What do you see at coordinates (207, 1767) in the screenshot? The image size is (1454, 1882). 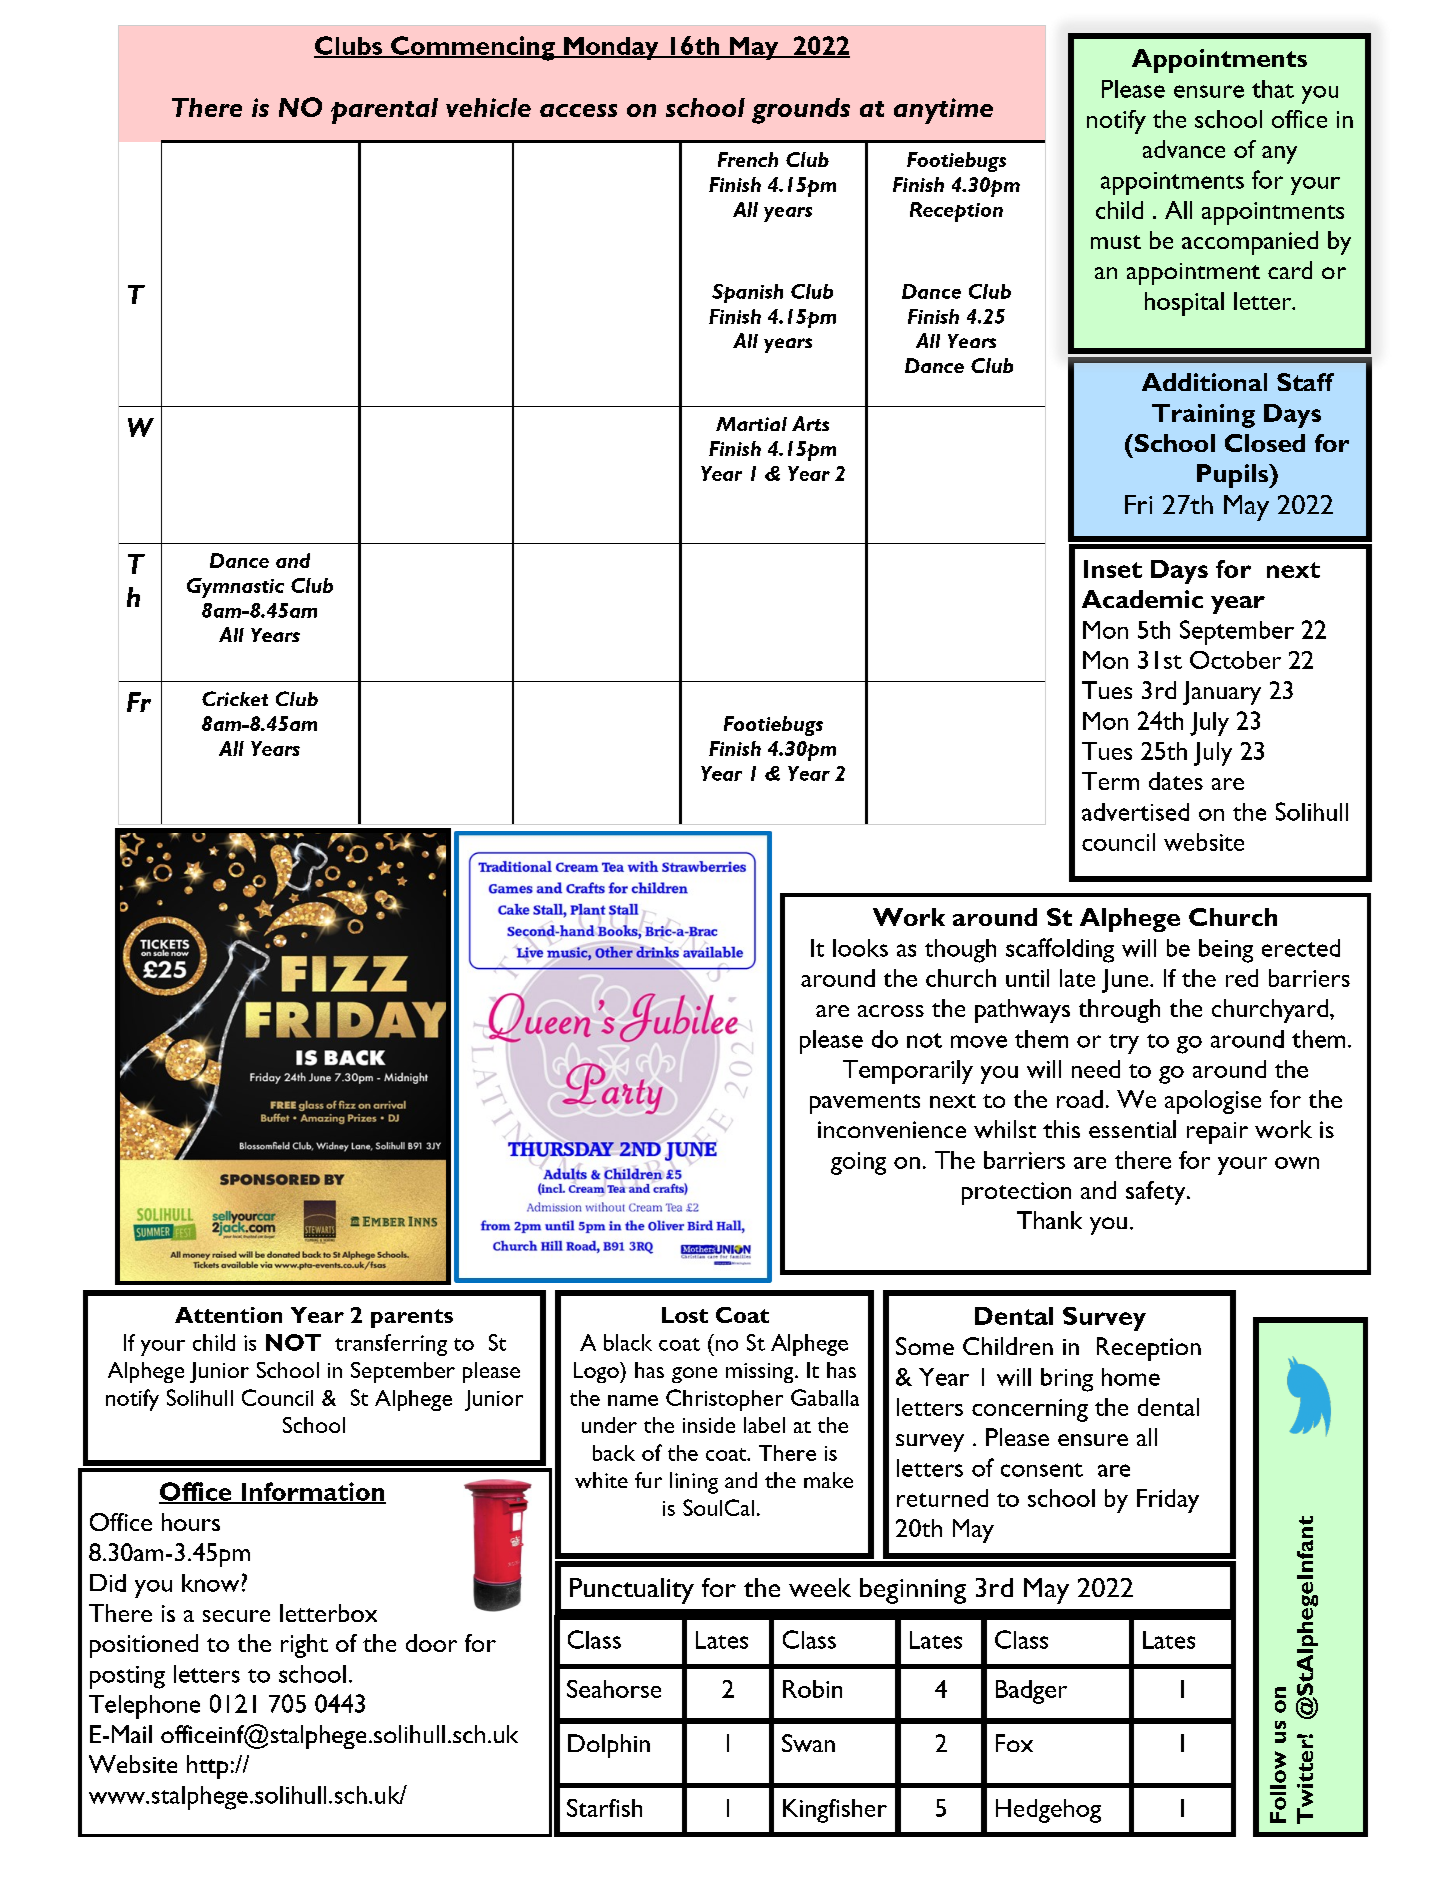 I see `http` at bounding box center [207, 1767].
